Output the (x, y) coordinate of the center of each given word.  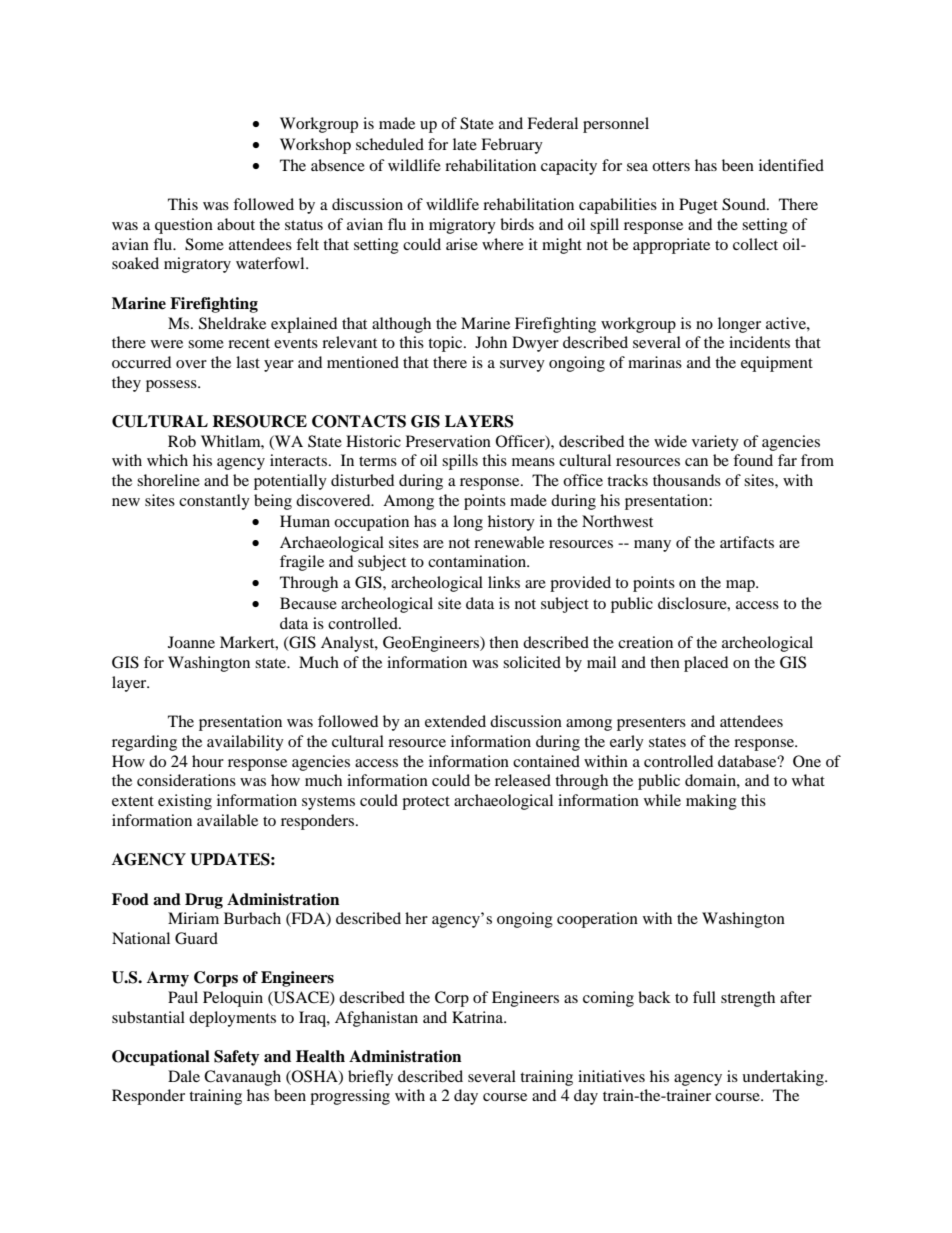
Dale (184, 1076)
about (236, 224)
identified (791, 165)
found (753, 460)
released (523, 780)
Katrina (479, 1017)
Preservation (448, 441)
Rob (182, 441)
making (711, 802)
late (465, 144)
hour (208, 761)
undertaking (784, 1078)
